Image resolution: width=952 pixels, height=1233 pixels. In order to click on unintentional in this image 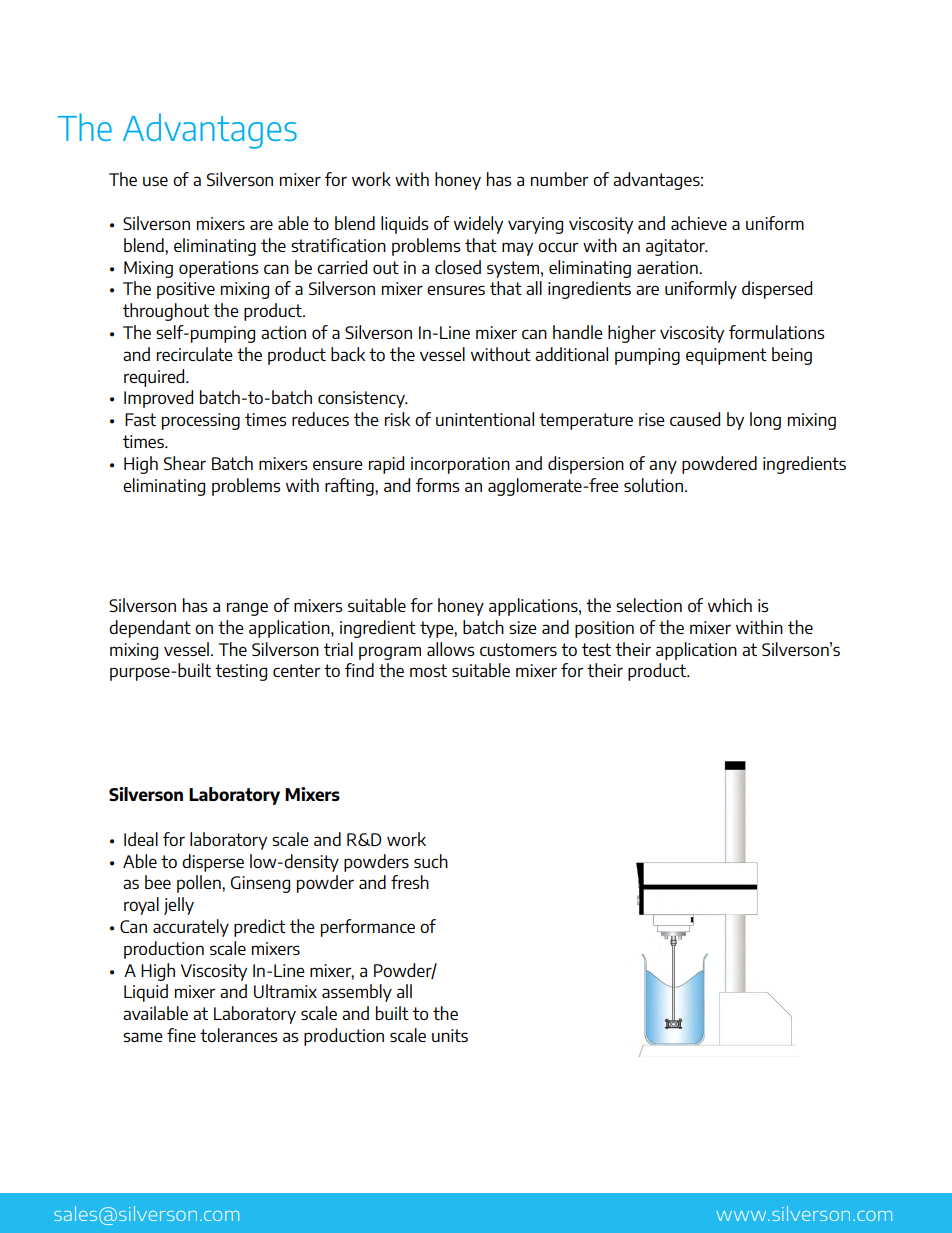, I will do `click(485, 419)`.
